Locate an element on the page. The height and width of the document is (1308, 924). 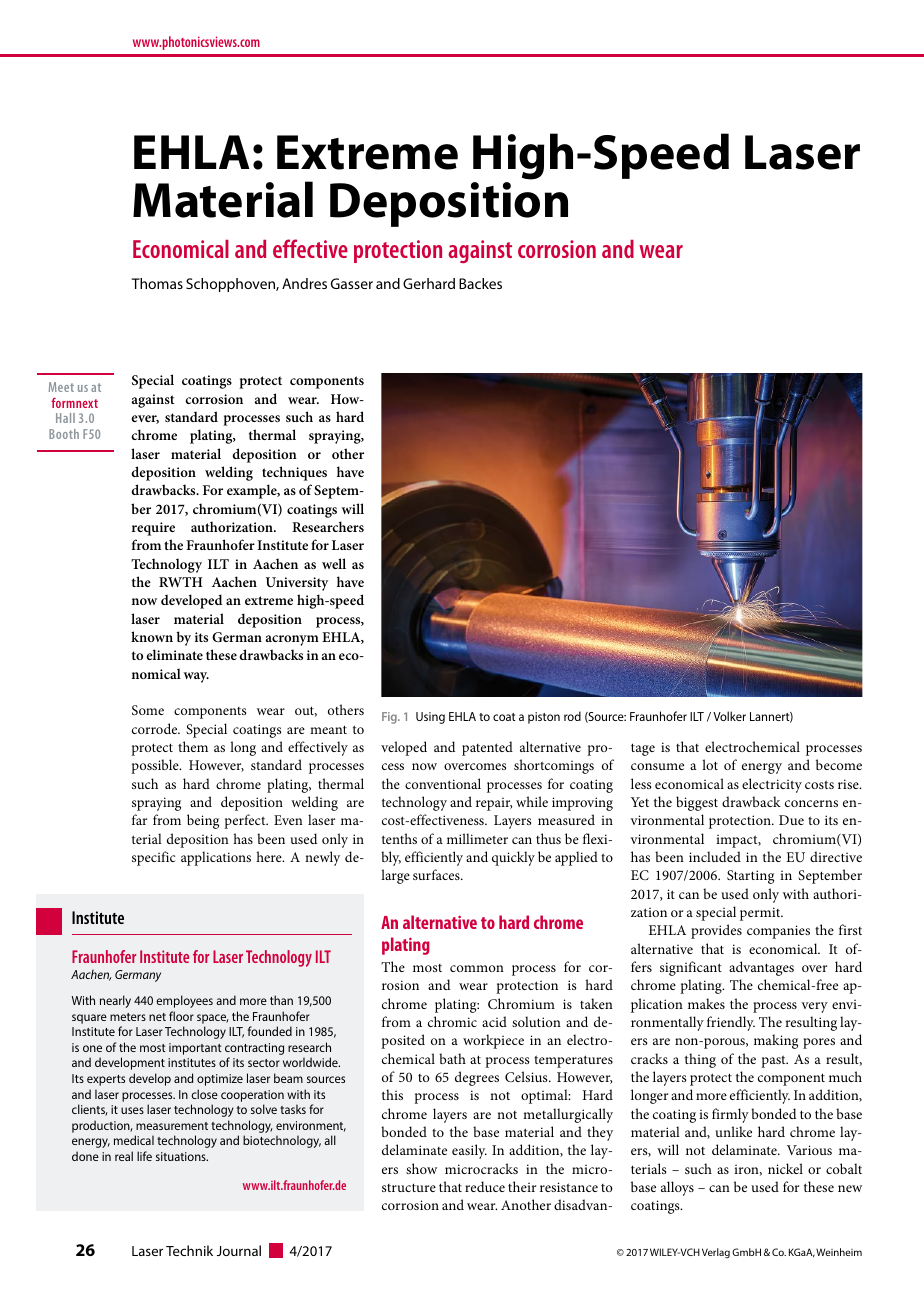
conventional is located at coordinates (443, 783).
